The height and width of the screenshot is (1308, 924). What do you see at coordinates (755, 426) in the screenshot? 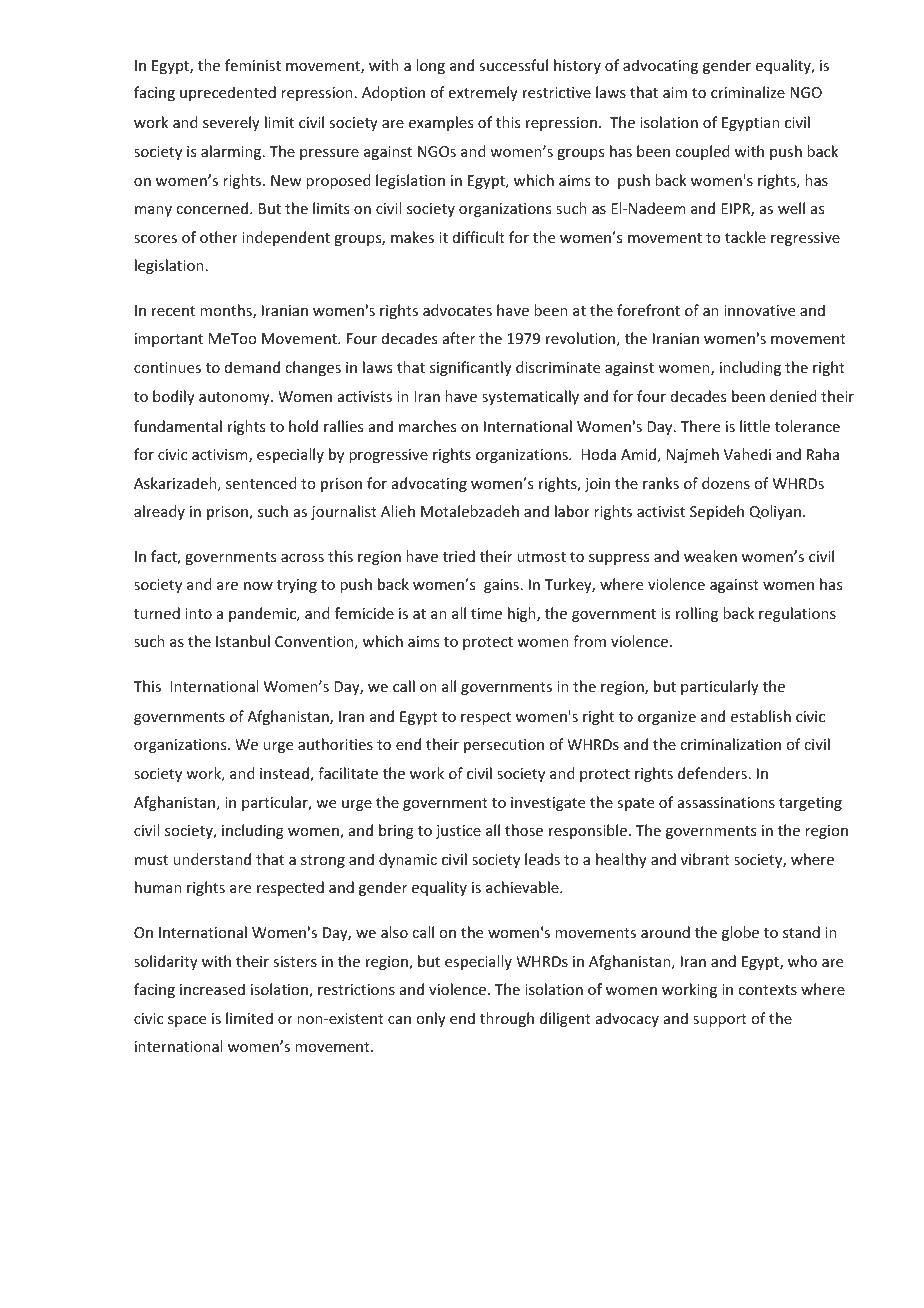
I see `little` at bounding box center [755, 426].
